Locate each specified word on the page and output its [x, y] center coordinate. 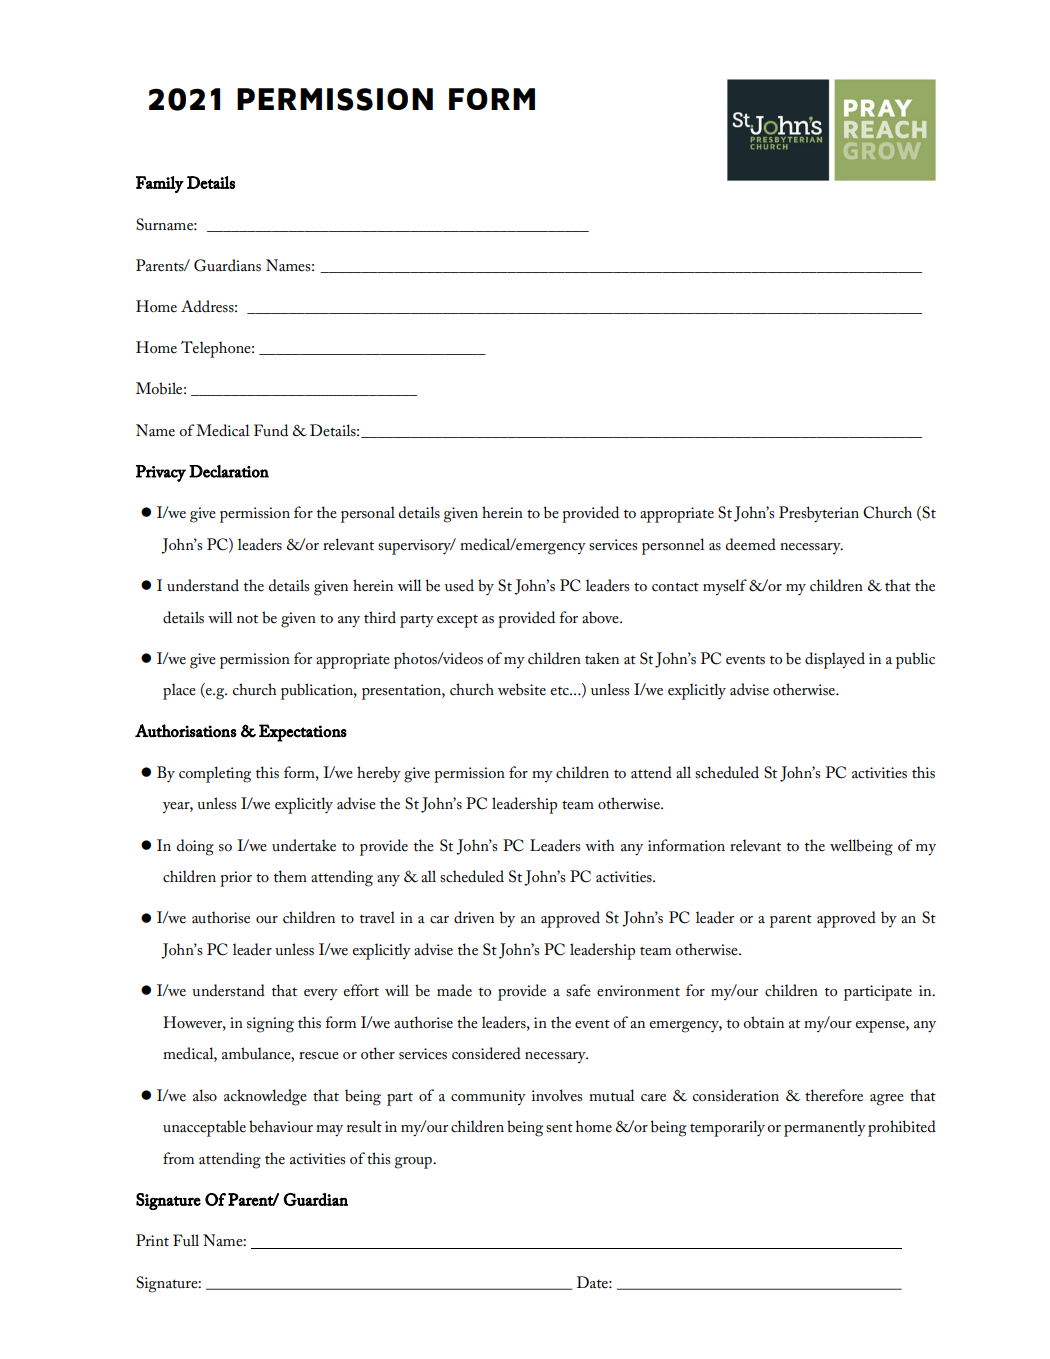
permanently [825, 1128]
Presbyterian [819, 514]
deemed [751, 544]
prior [236, 879]
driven [474, 917]
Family [160, 184]
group [414, 1163]
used [459, 585]
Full [186, 1240]
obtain [763, 1022]
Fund [271, 430]
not [247, 619]
